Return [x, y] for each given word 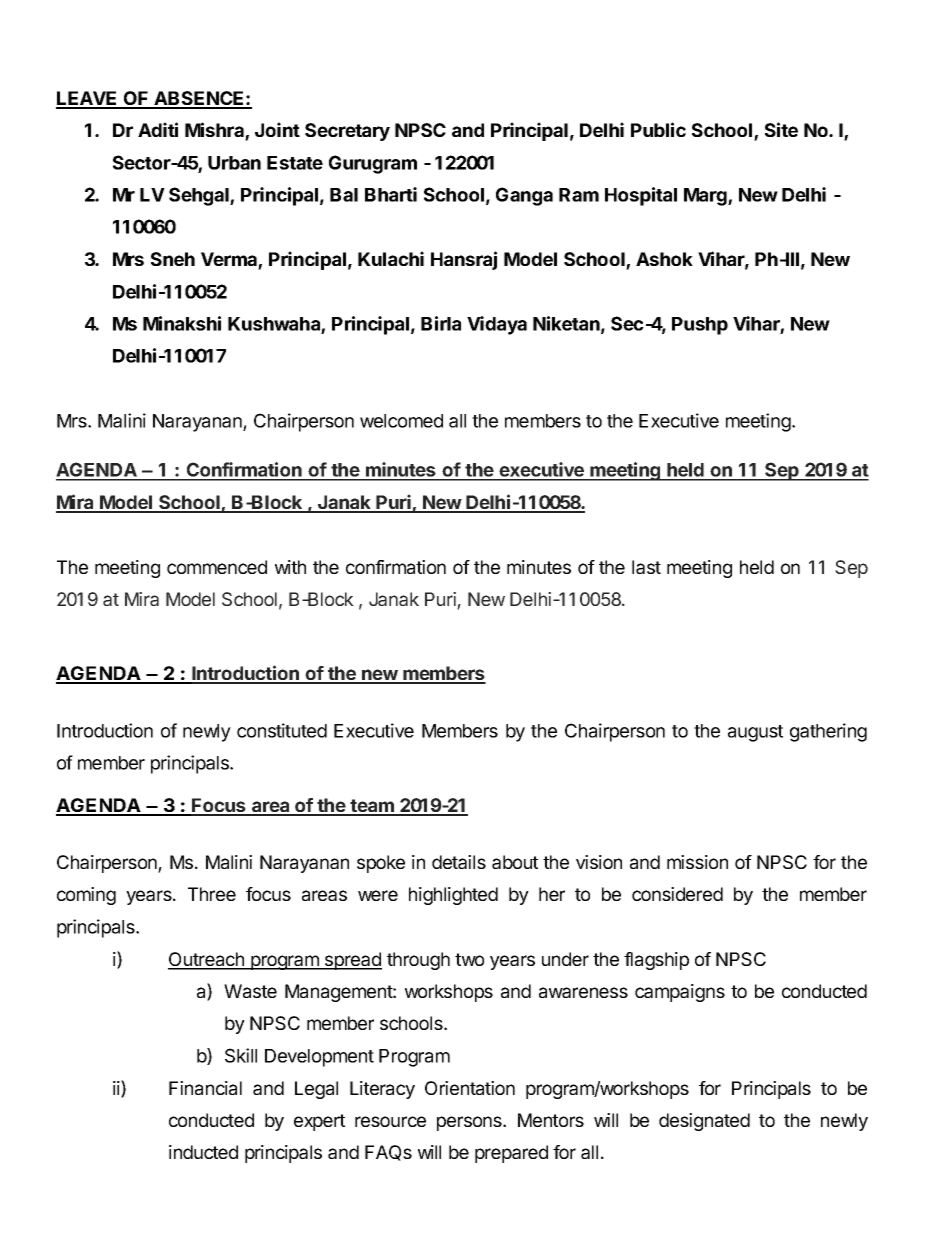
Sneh [173, 259]
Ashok [664, 259]
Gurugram [373, 164]
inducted [203, 1152]
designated [704, 1122]
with [290, 567]
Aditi [158, 129]
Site [781, 129]
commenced [217, 567]
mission [697, 862]
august [755, 733]
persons [470, 1123]
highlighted [453, 896]
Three [212, 894]
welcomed [401, 421]
